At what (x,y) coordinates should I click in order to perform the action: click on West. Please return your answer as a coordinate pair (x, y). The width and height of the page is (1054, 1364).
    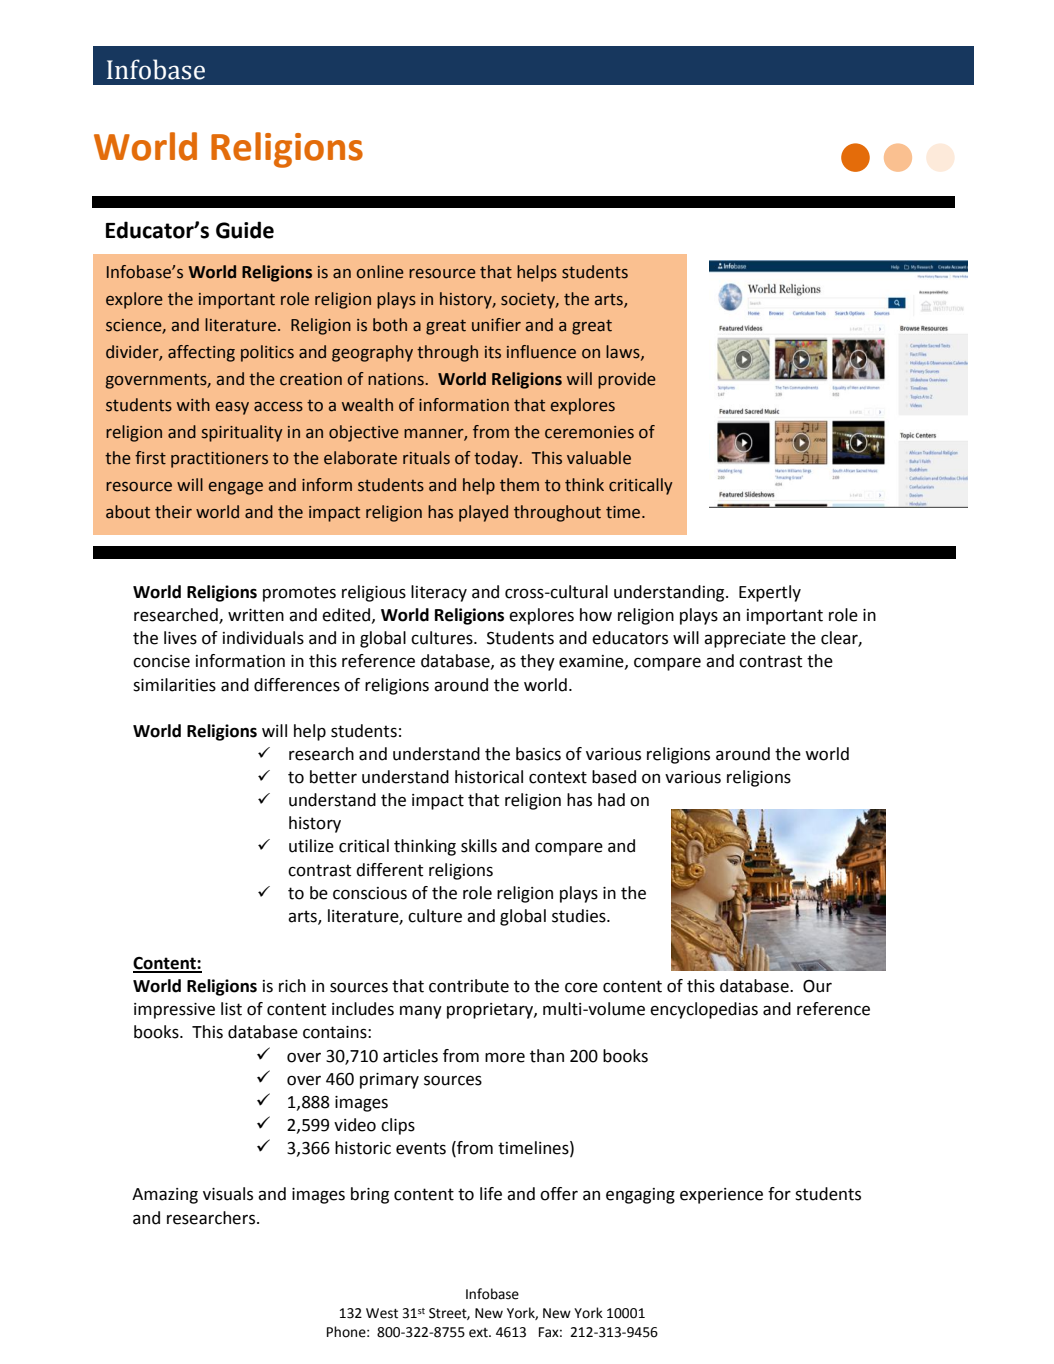
    Looking at the image, I should click on (382, 1313).
